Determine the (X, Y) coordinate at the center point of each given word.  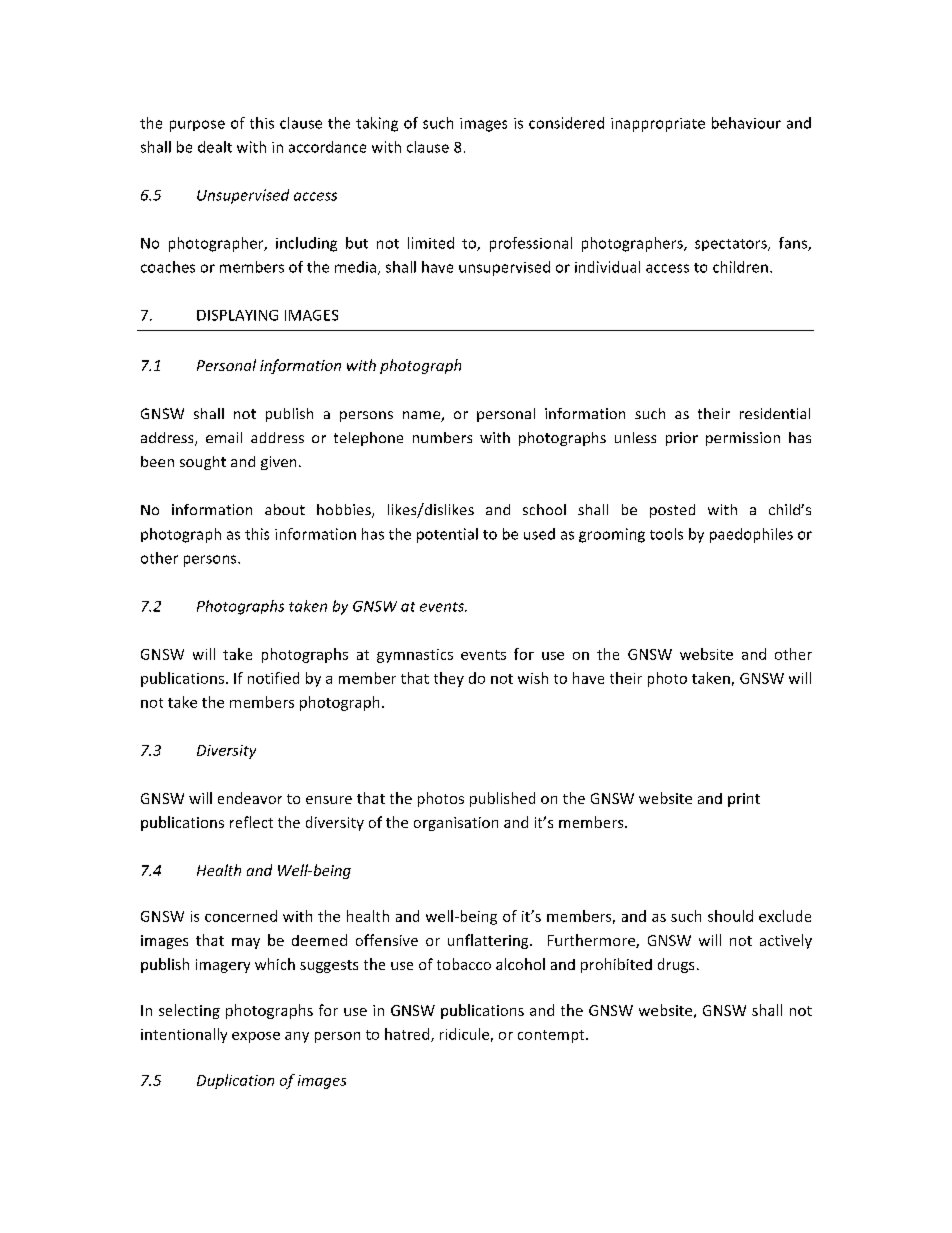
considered (566, 123)
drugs (676, 965)
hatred (408, 1035)
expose (256, 1037)
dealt (215, 147)
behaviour (746, 123)
